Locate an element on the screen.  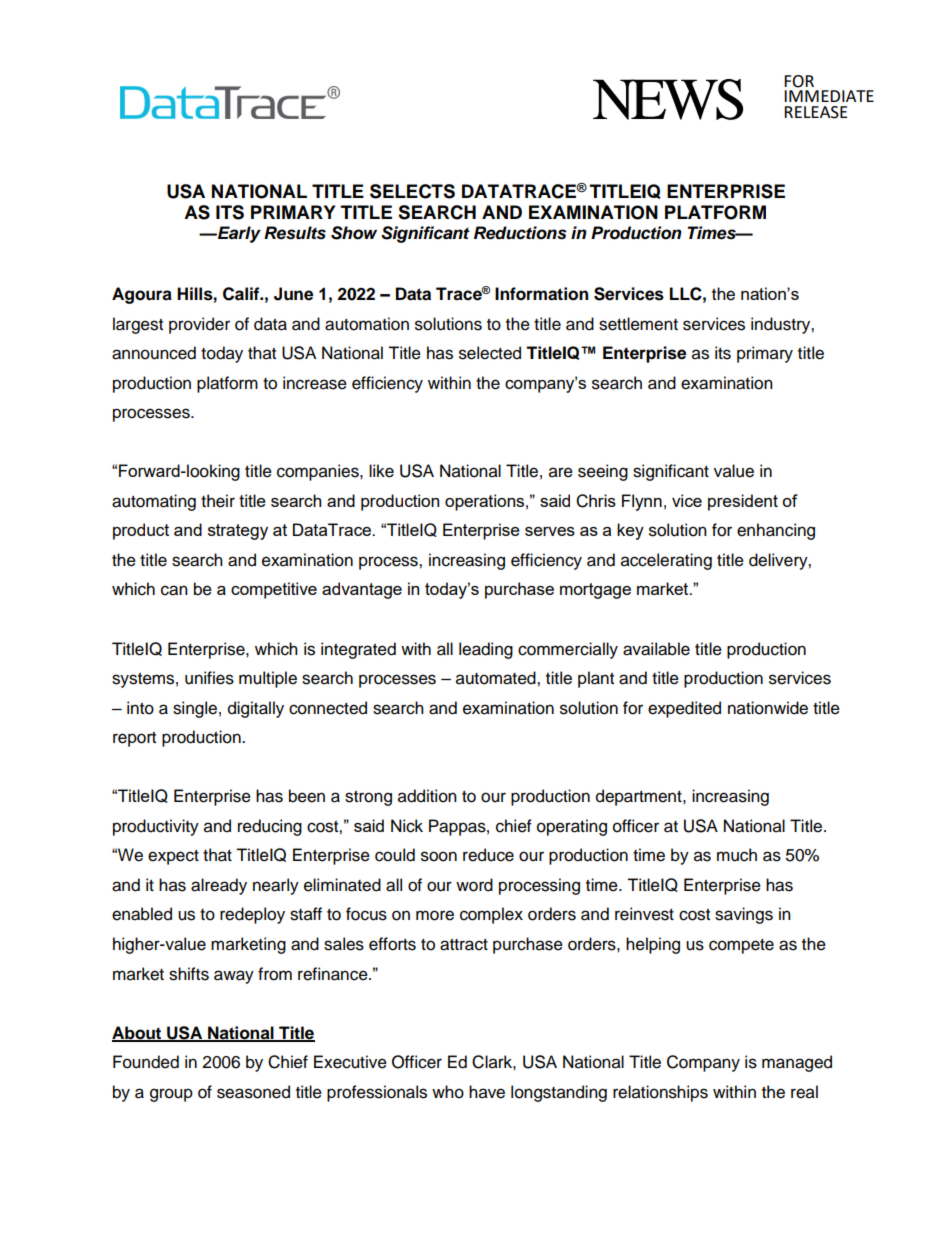
competitive is located at coordinates (274, 590).
